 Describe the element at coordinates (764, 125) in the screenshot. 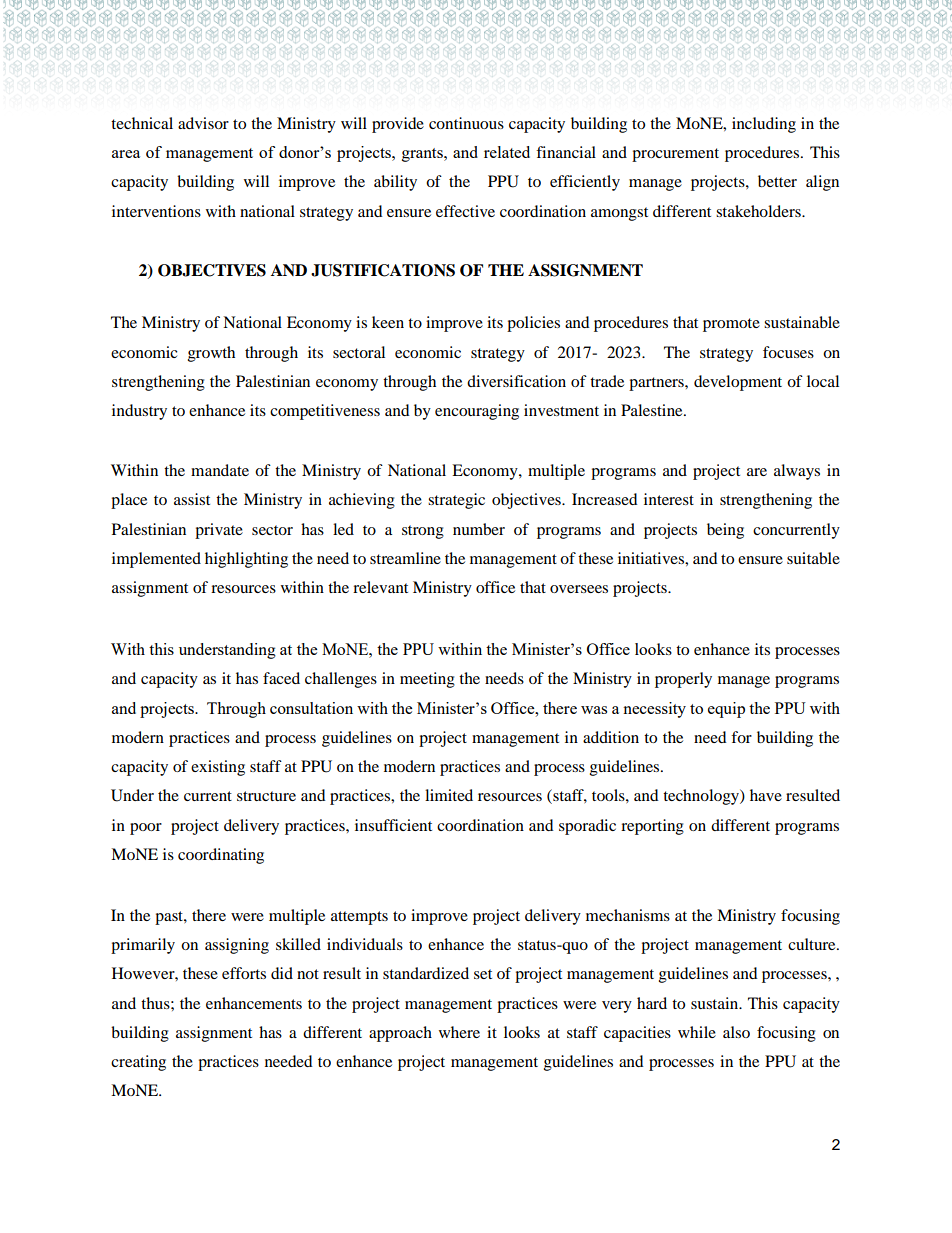

I see `including` at that location.
